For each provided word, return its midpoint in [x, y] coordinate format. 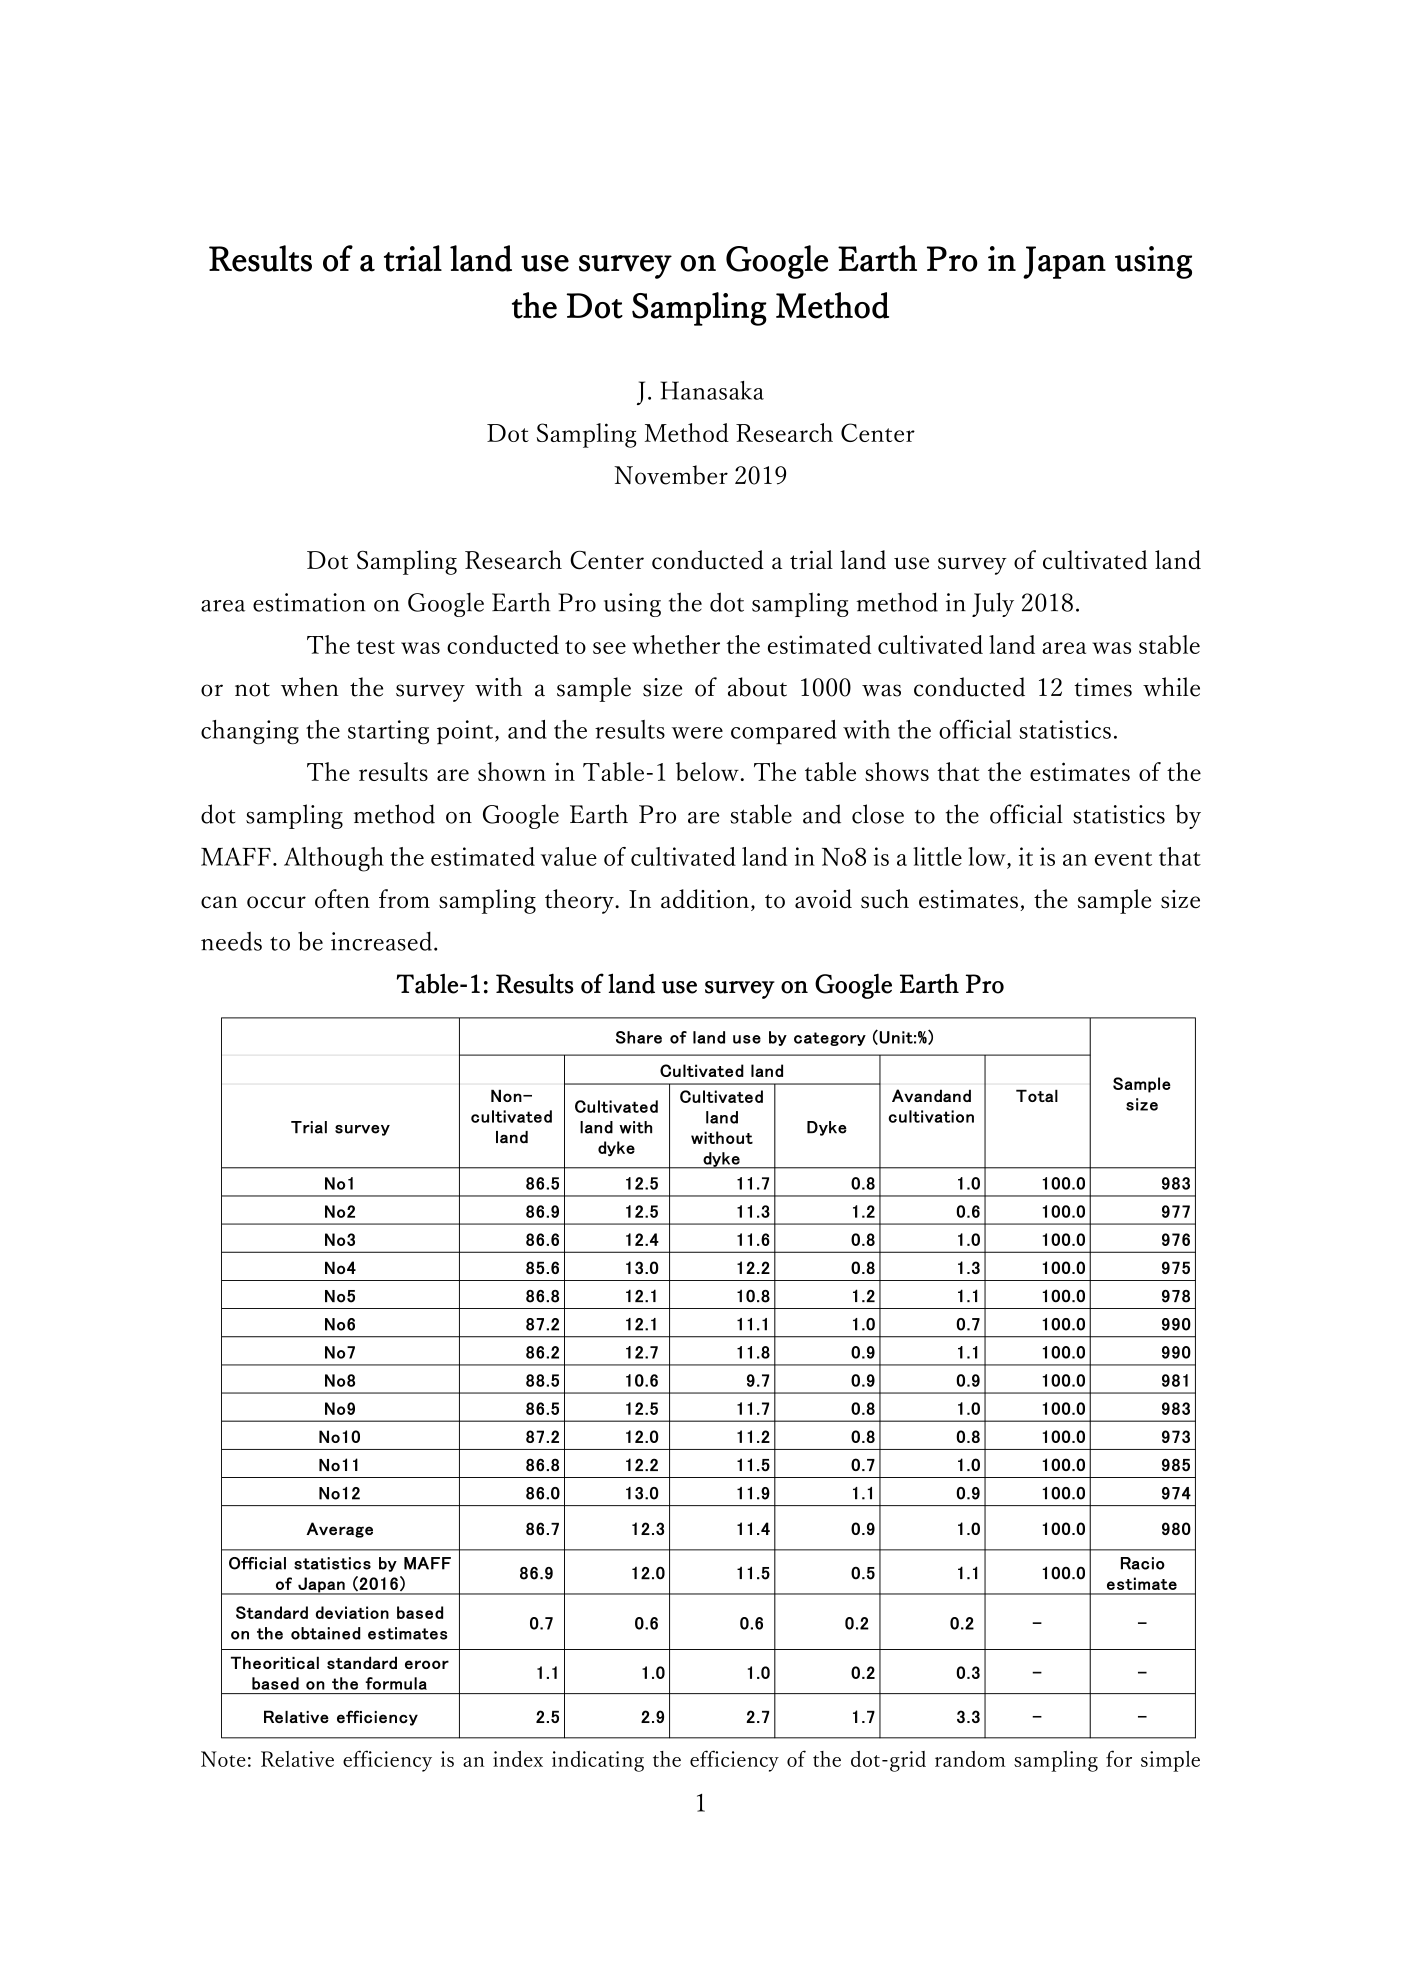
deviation [352, 1612]
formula [396, 1683]
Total [1037, 1095]
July [993, 604]
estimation [309, 602]
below [707, 771]
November [671, 475]
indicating [598, 1761]
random [970, 1759]
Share [639, 1037]
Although [334, 859]
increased [381, 941]
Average [339, 1530]
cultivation [931, 1116]
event [1123, 859]
